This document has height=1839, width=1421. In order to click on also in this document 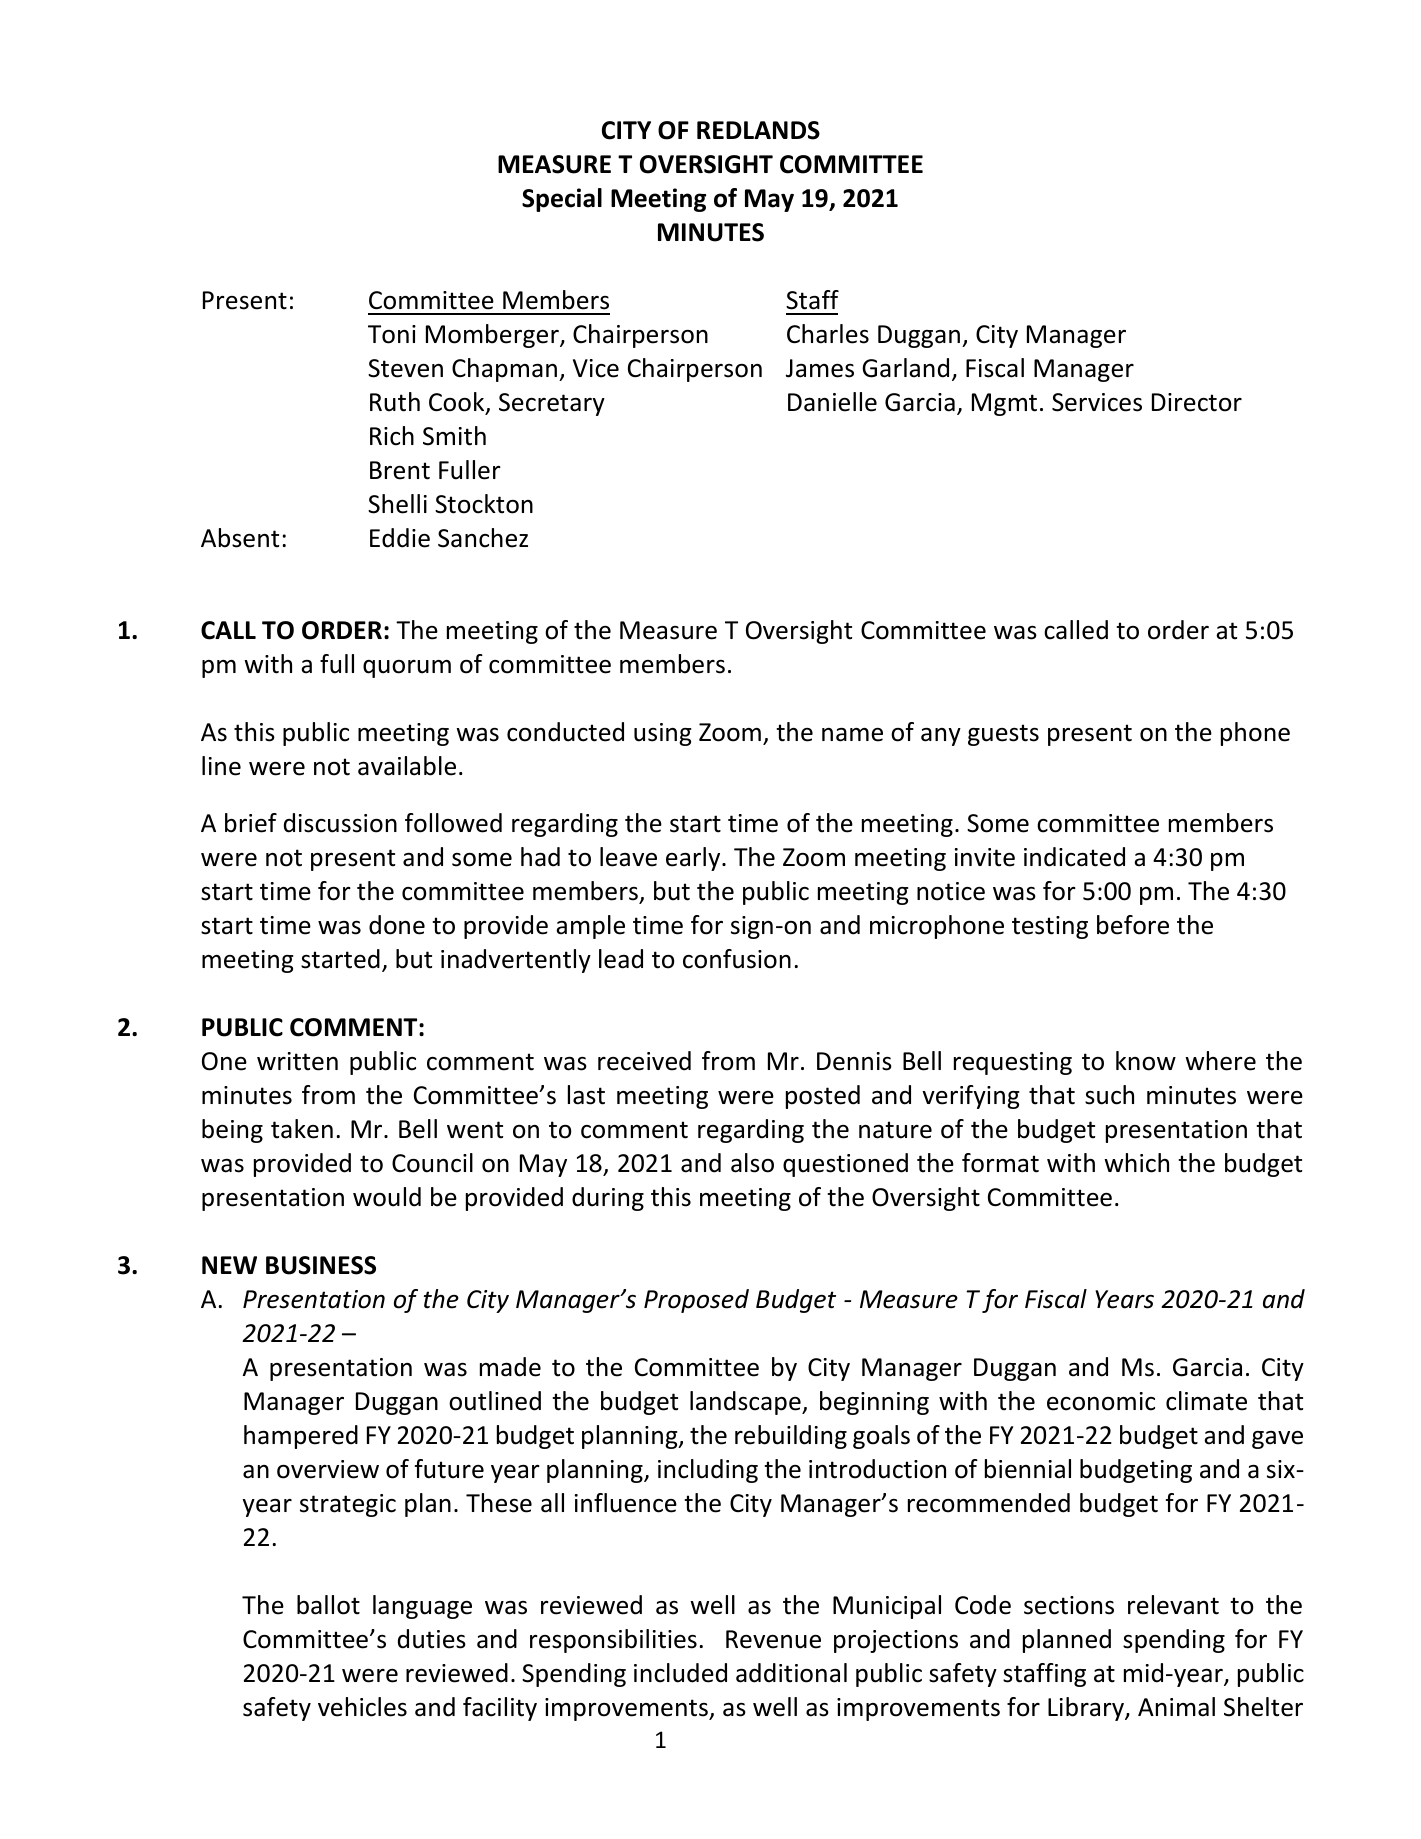, I will do `click(752, 1163)`.
